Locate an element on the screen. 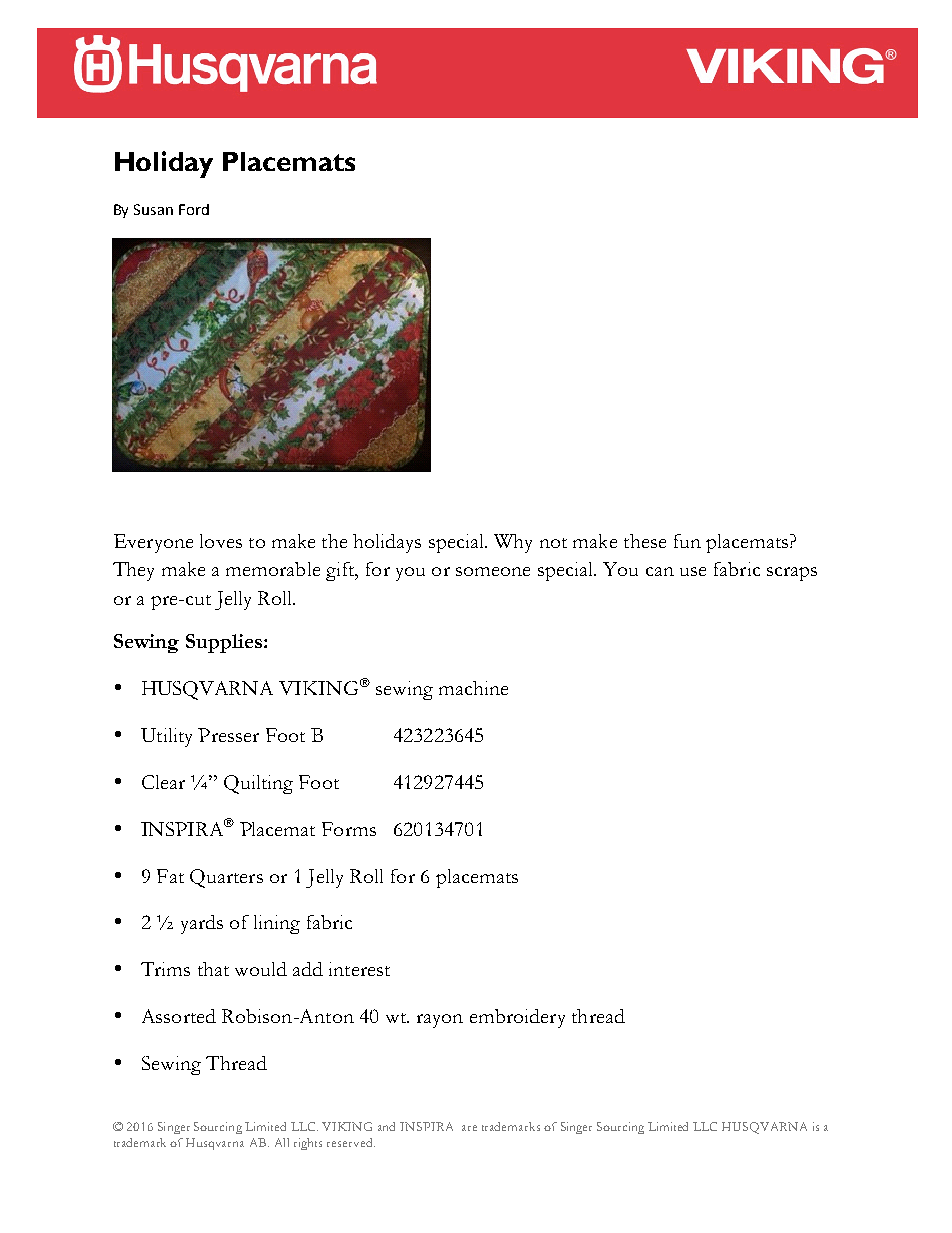 The image size is (952, 1233). machine is located at coordinates (473, 688).
